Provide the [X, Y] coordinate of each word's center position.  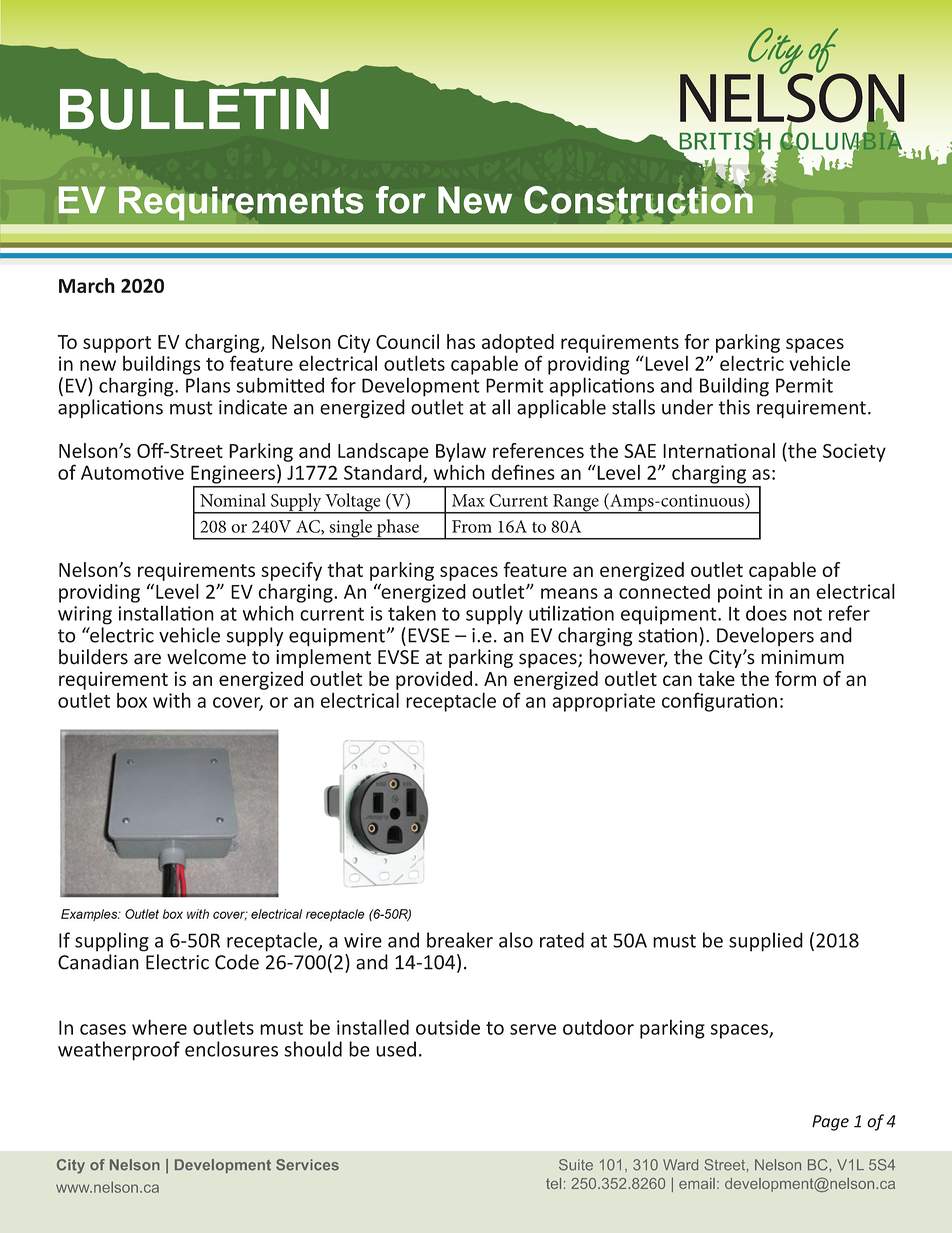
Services [307, 1165]
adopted [518, 343]
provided [434, 680]
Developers [765, 636]
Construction [638, 199]
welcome [206, 657]
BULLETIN [194, 108]
